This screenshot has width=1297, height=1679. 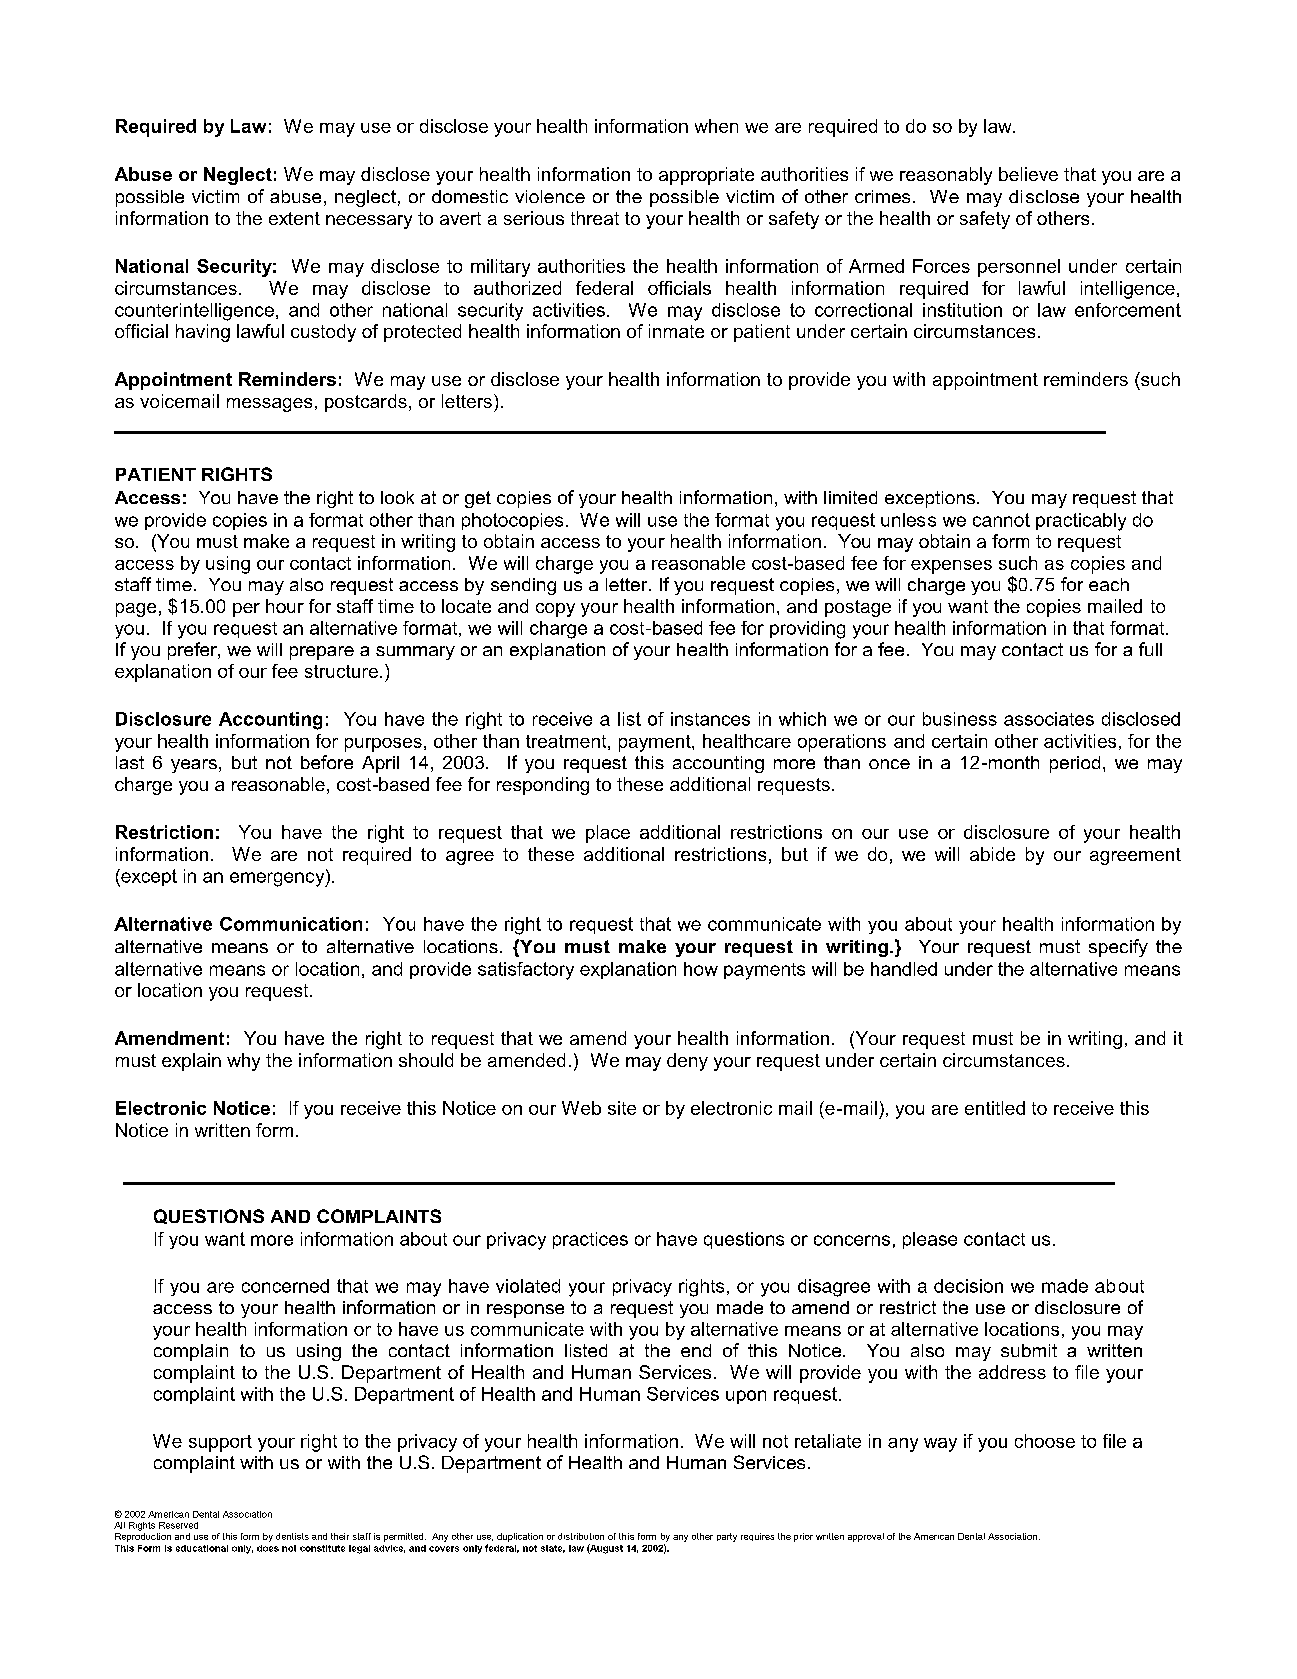 I want to click on believe, so click(x=1028, y=174).
